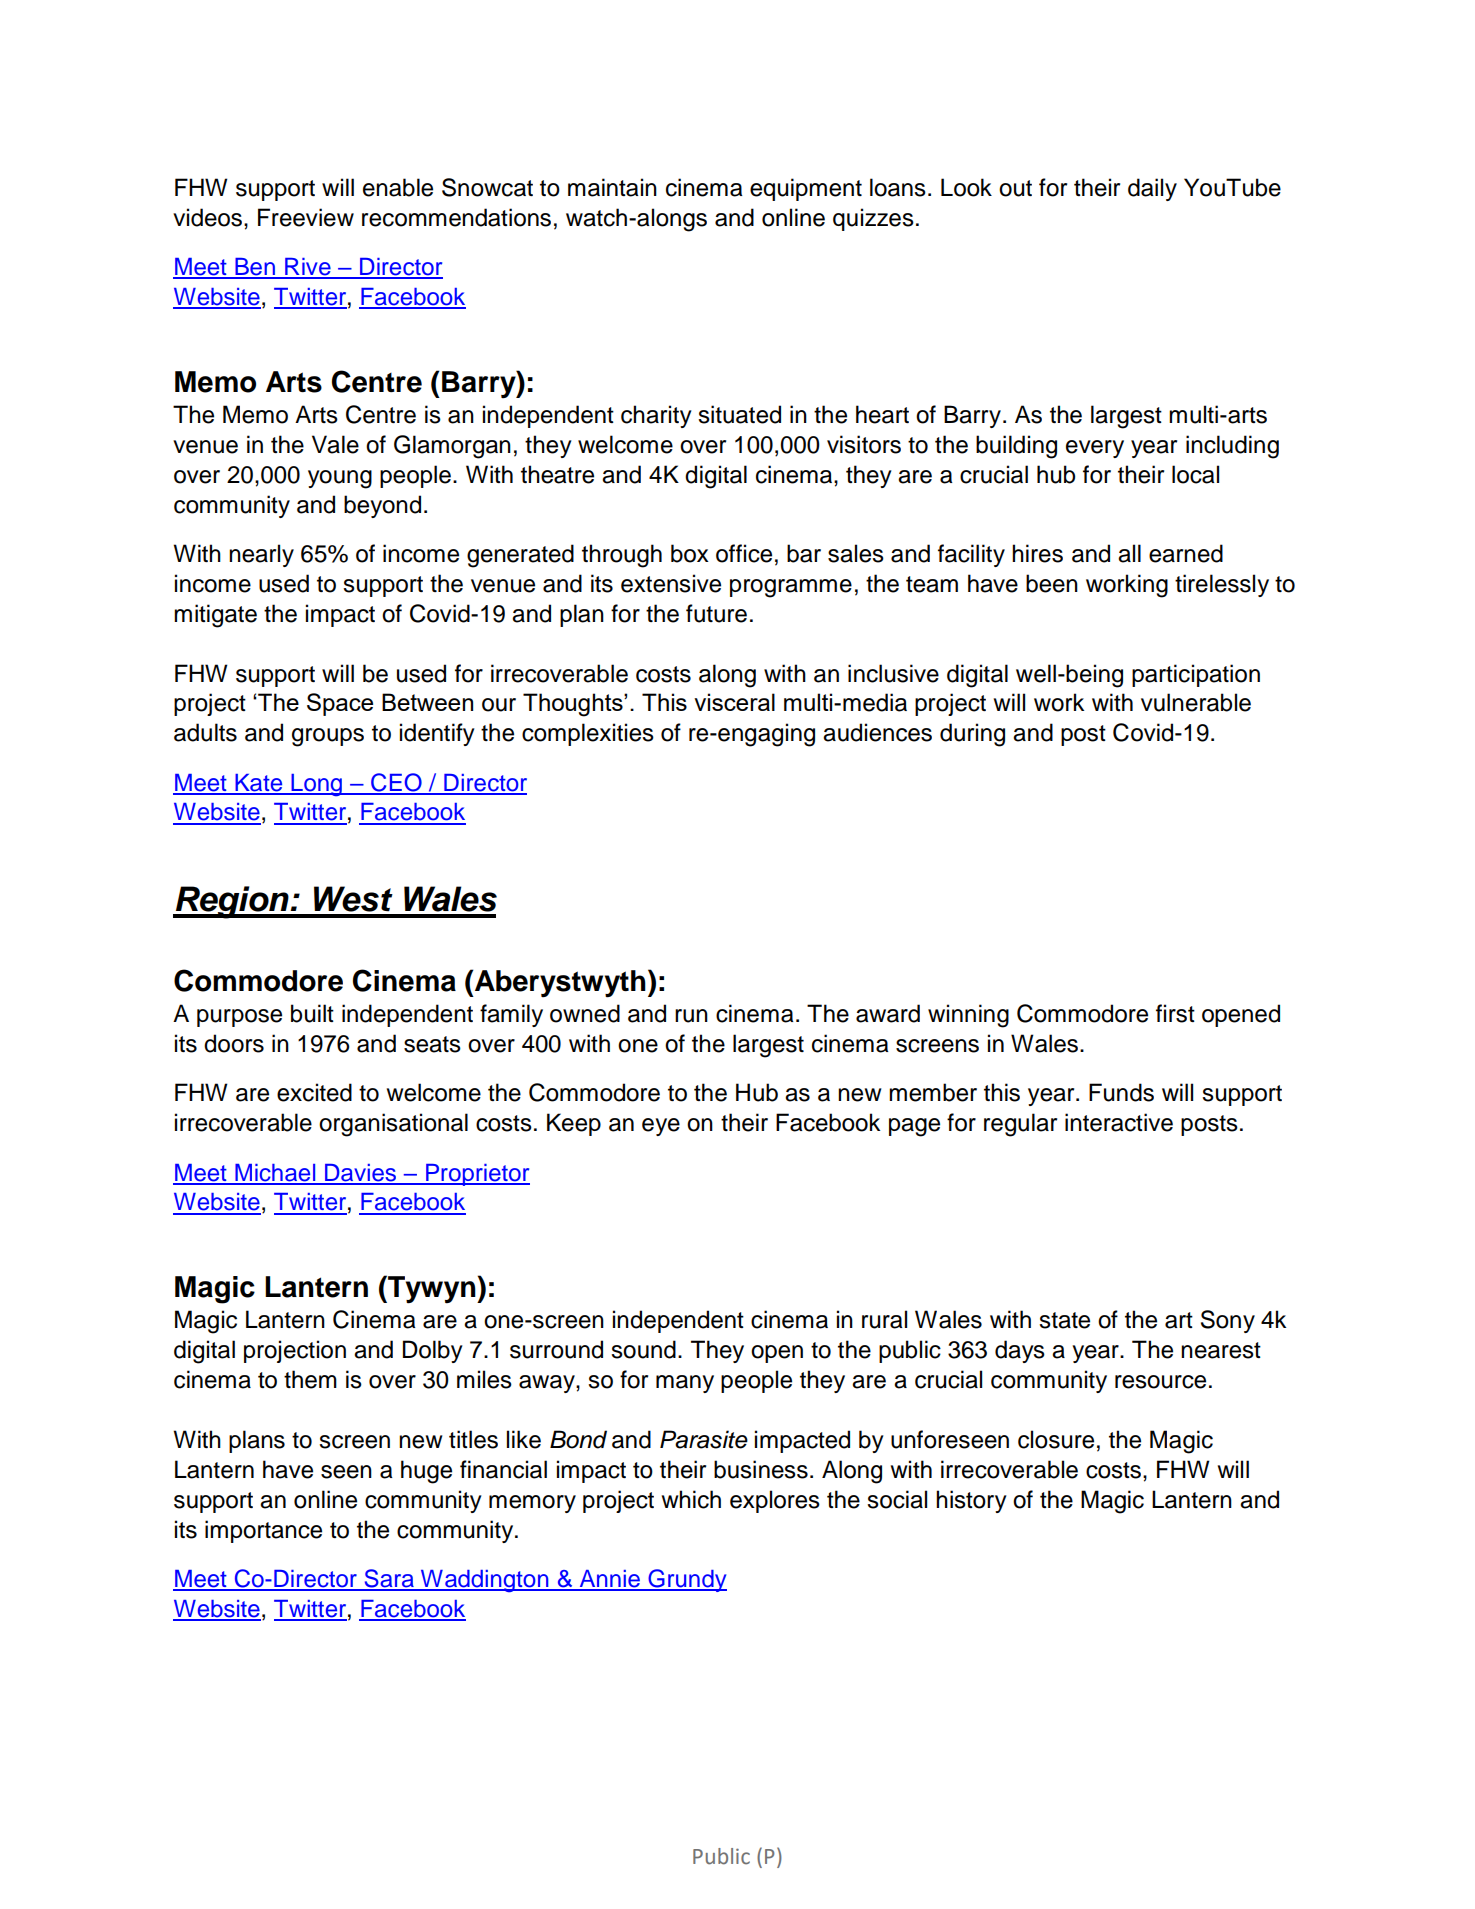 This image has height=1909, width=1475. I want to click on which, so click(691, 1499).
